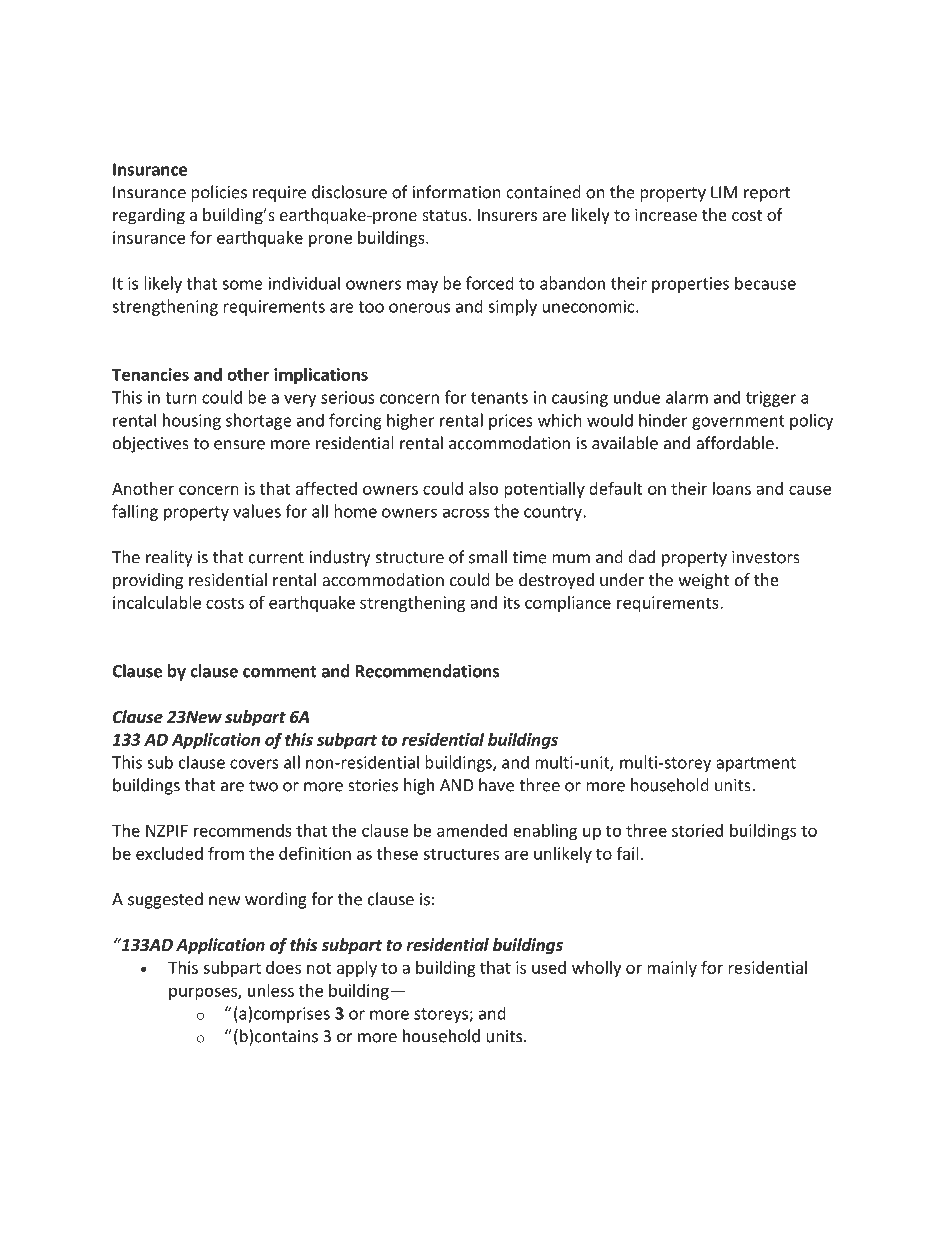  Describe the element at coordinates (703, 581) in the image. I see `weight` at that location.
